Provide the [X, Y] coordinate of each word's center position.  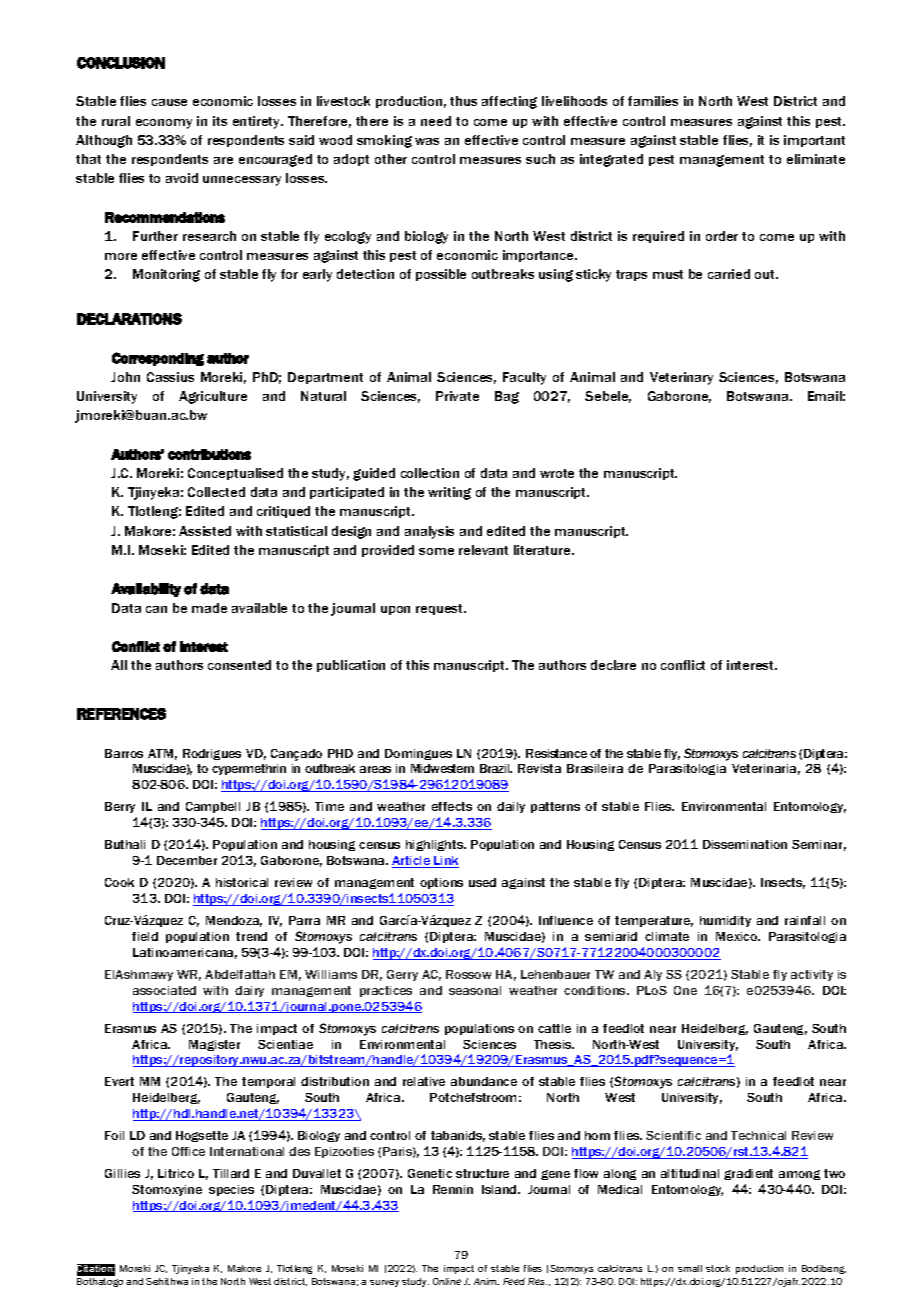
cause [169, 102]
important [814, 141]
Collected [216, 492]
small [690, 1268]
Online [447, 1281]
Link [445, 862]
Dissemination [745, 844]
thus [463, 101]
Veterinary [681, 378]
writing [449, 493]
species [231, 1190]
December [187, 860]
